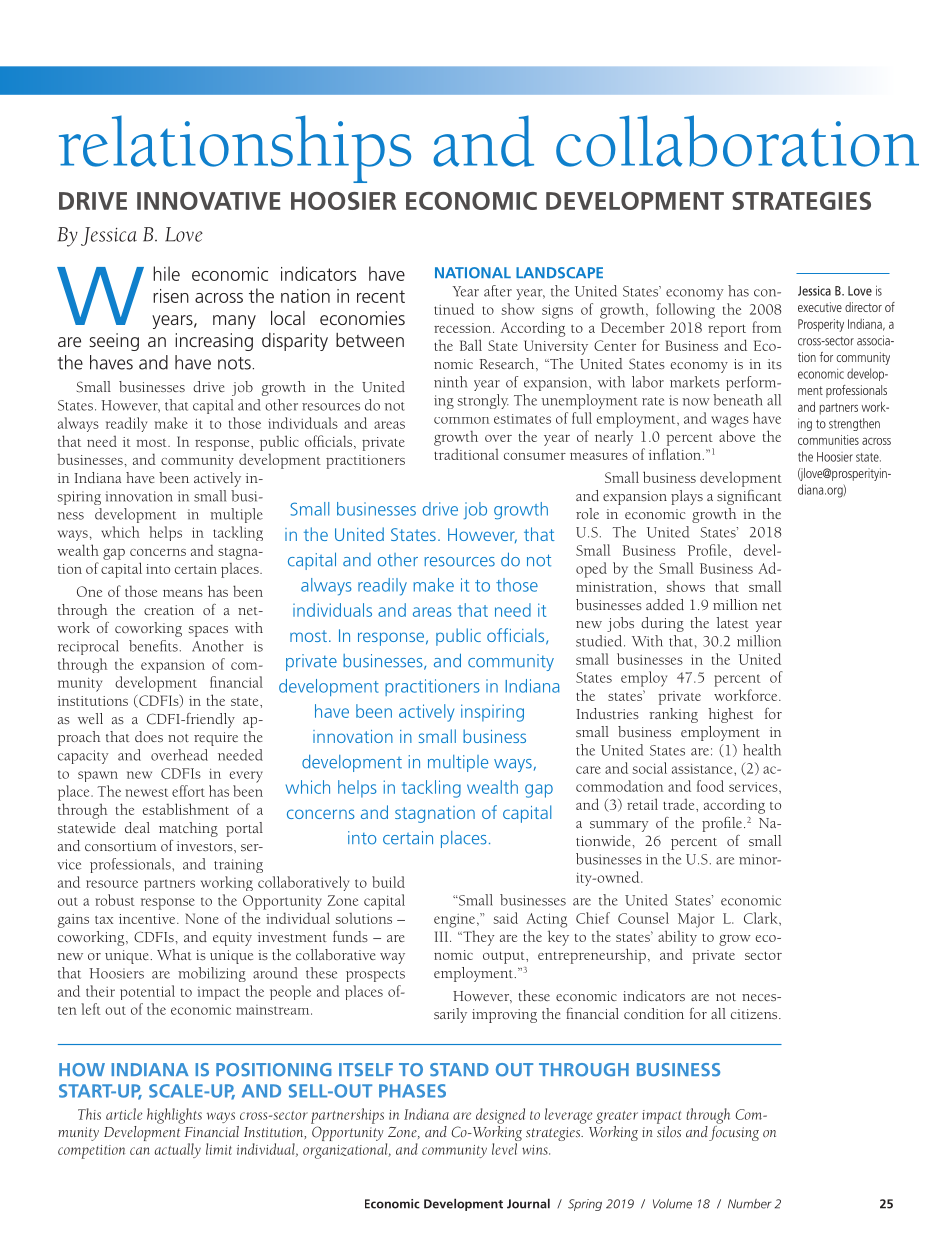  What do you see at coordinates (498, 291) in the document?
I see `after` at bounding box center [498, 291].
